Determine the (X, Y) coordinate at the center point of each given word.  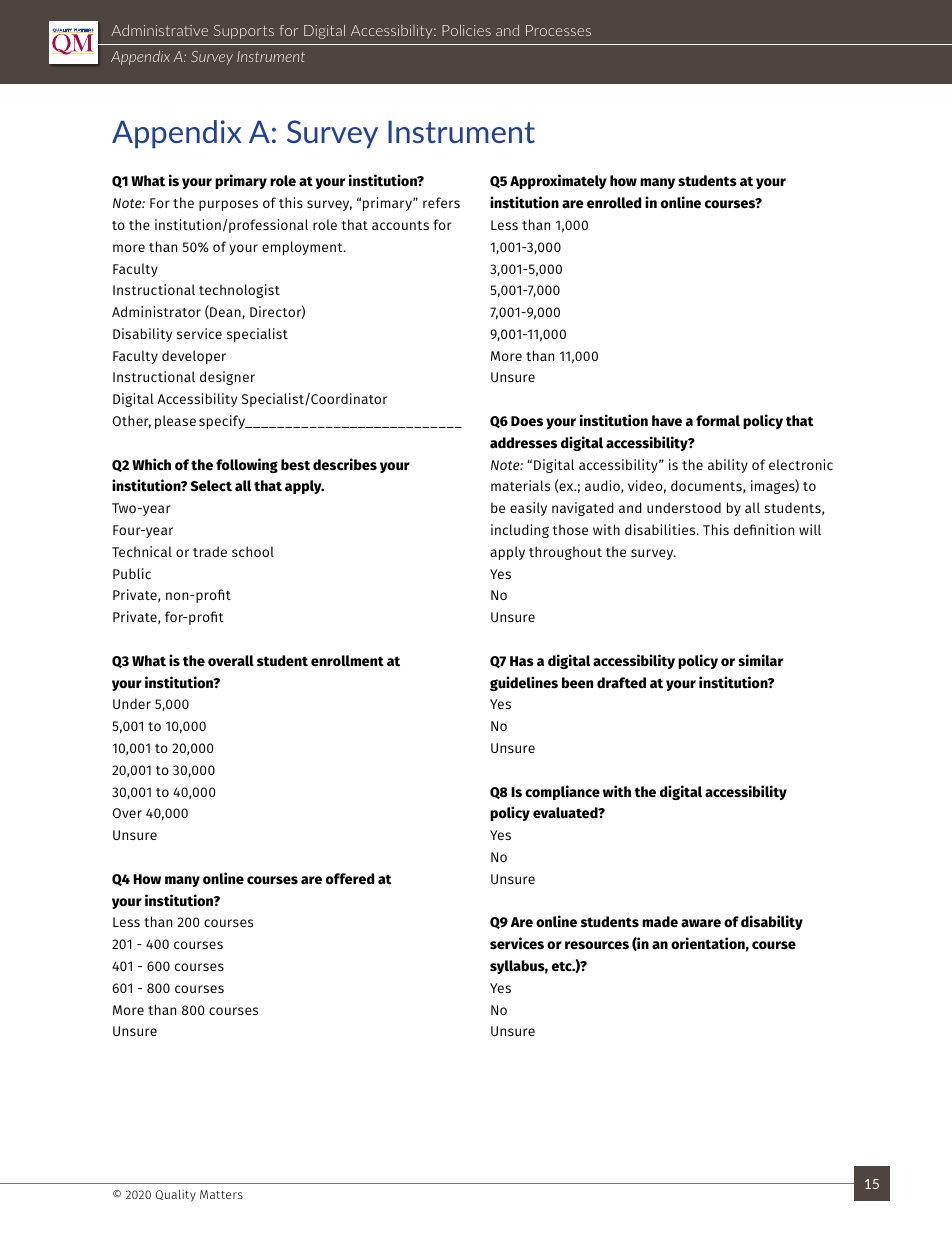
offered (350, 879)
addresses (523, 443)
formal (718, 421)
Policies (466, 30)
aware (701, 923)
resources (597, 945)
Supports (244, 32)
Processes (558, 30)
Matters (221, 1194)
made (660, 922)
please (175, 422)
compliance (562, 792)
